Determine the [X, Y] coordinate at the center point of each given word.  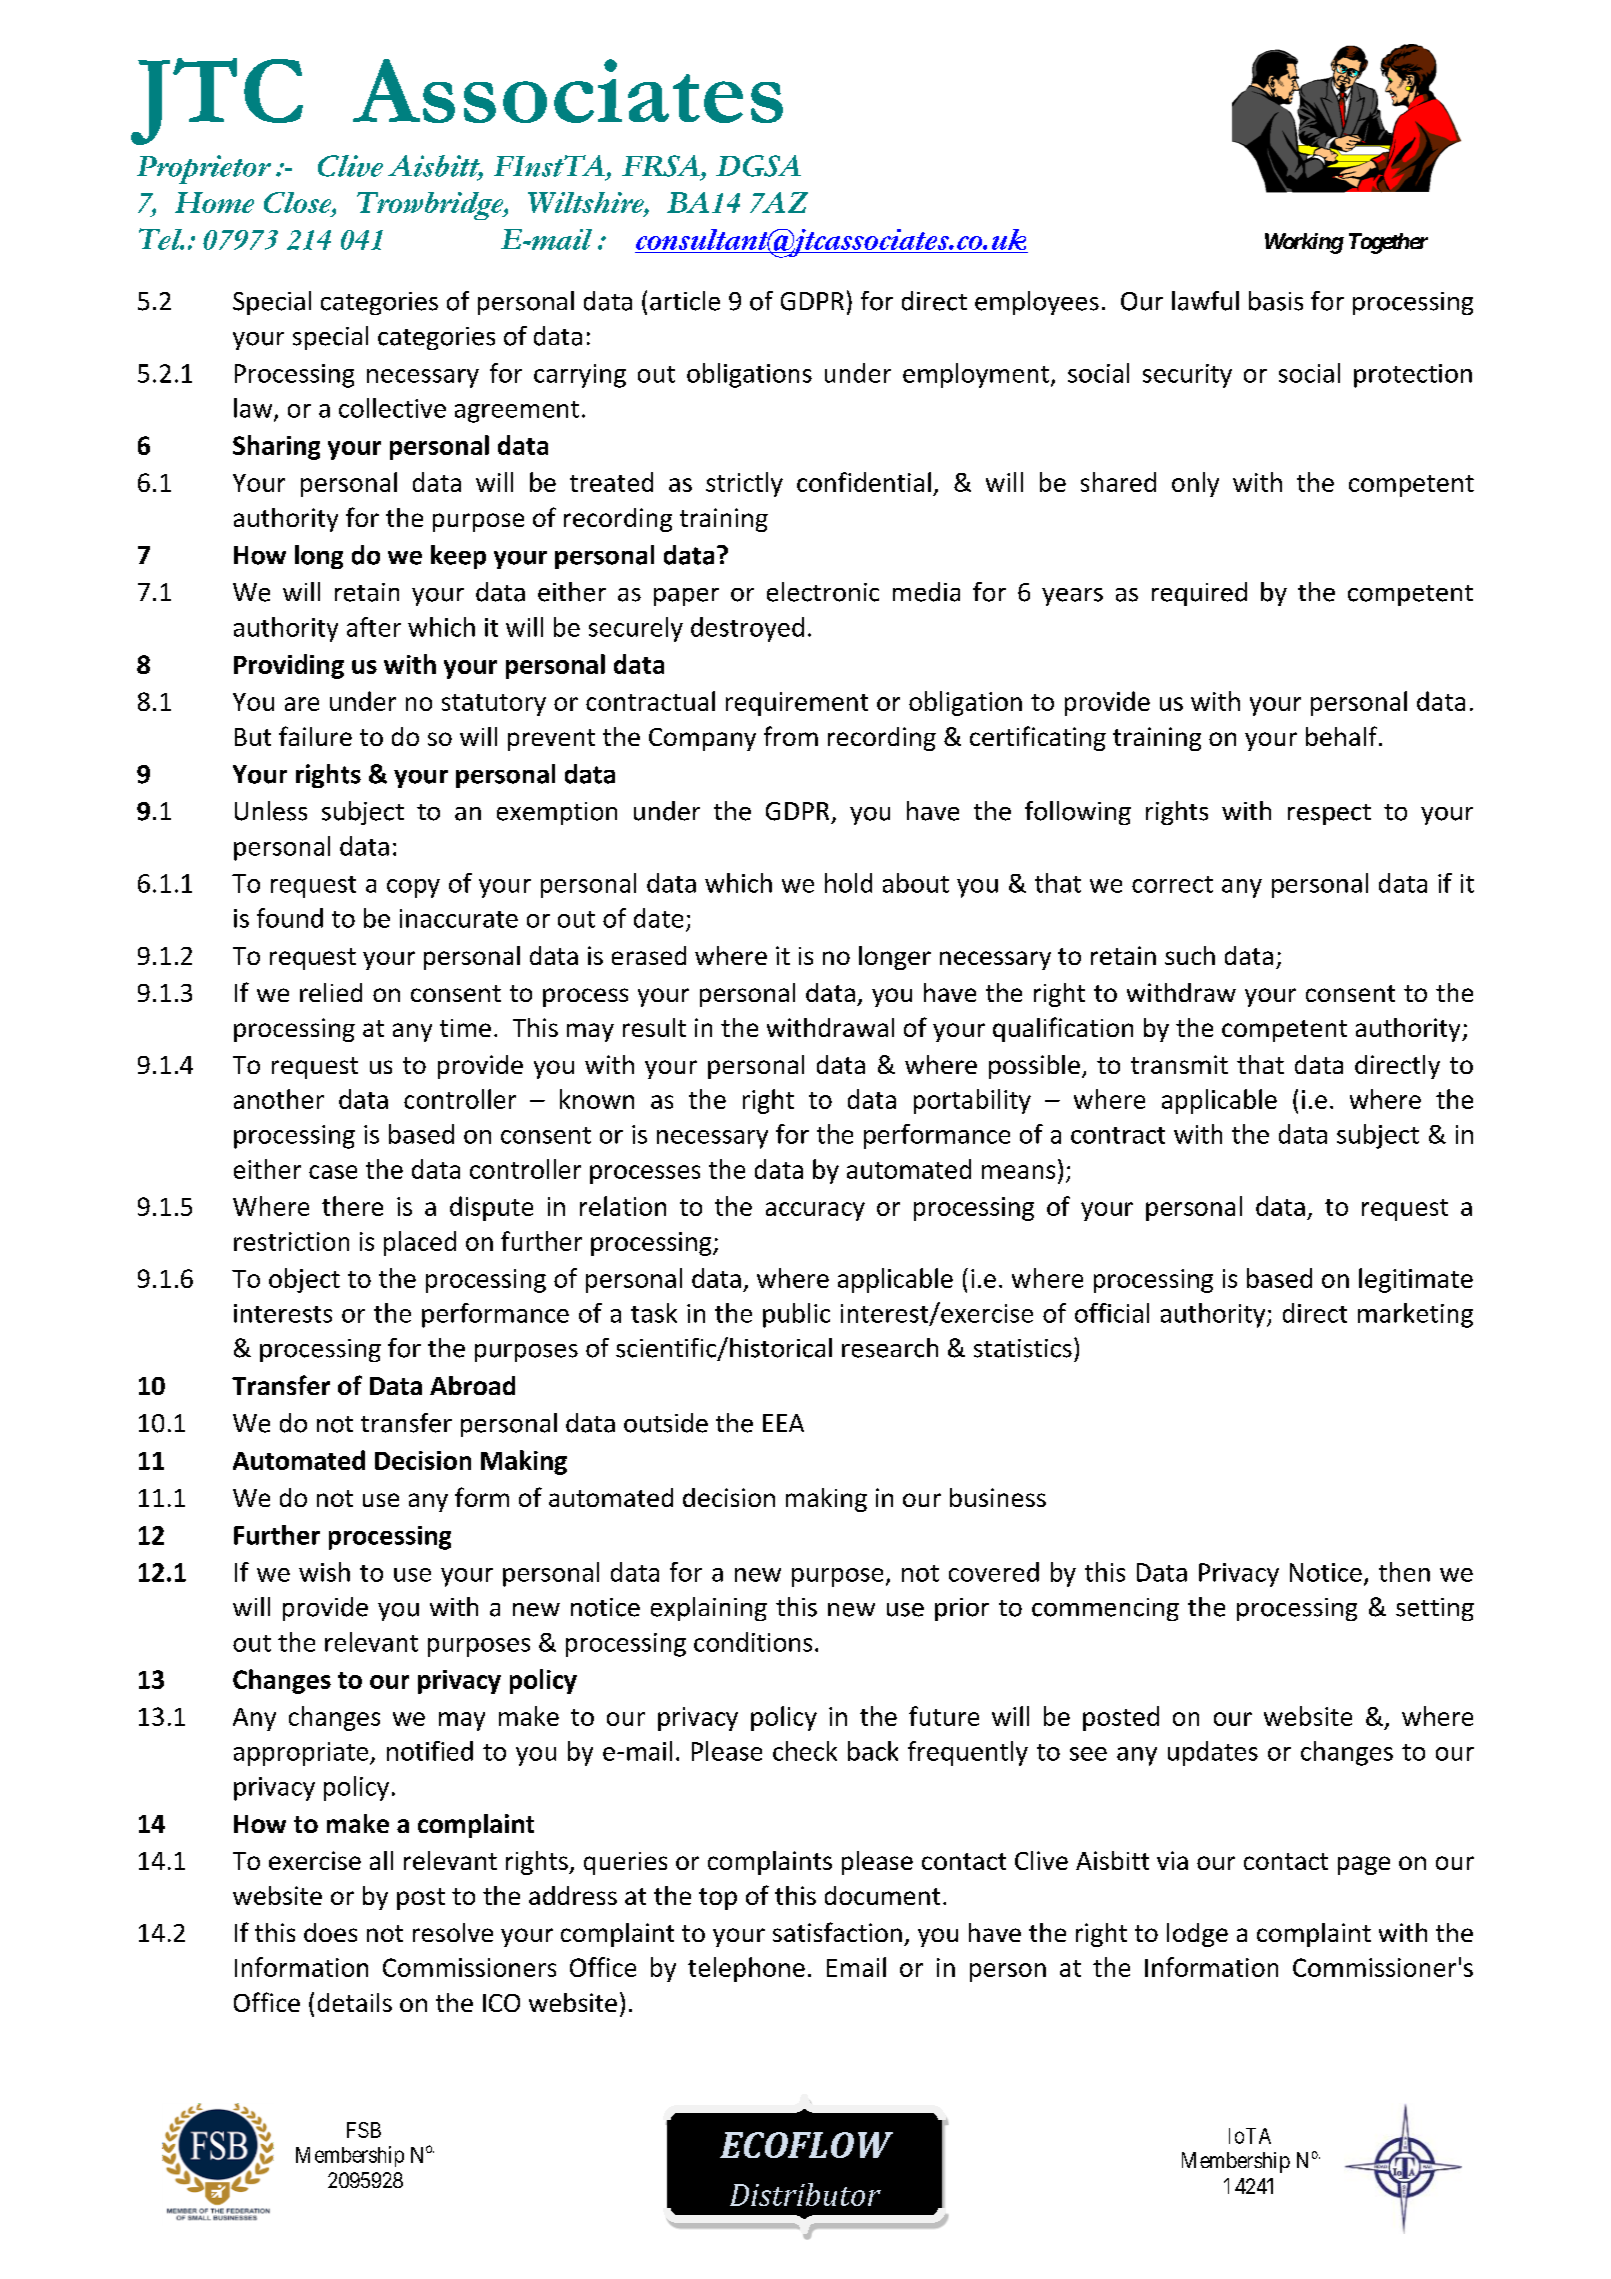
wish [324, 1572]
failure [315, 736]
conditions [753, 1642]
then [1404, 1572]
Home [214, 202]
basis [1276, 301]
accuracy [815, 1211]
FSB [364, 2130]
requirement [797, 704]
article [685, 301]
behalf [1341, 736]
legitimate [1416, 1280]
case [333, 1172]
